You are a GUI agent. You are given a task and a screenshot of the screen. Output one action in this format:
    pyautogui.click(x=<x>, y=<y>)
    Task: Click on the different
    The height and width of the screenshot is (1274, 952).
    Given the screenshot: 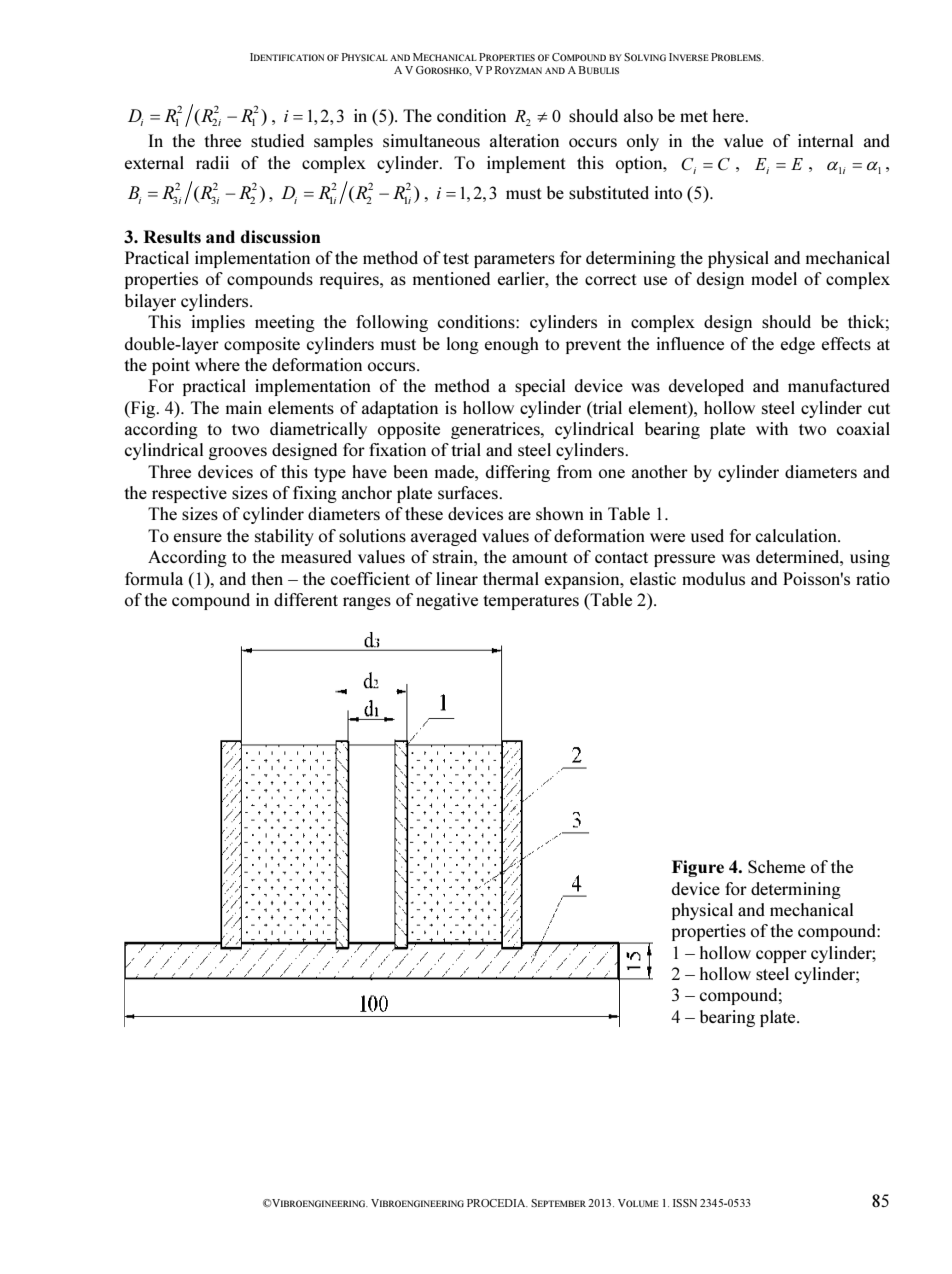 What is the action you would take?
    pyautogui.click(x=306, y=599)
